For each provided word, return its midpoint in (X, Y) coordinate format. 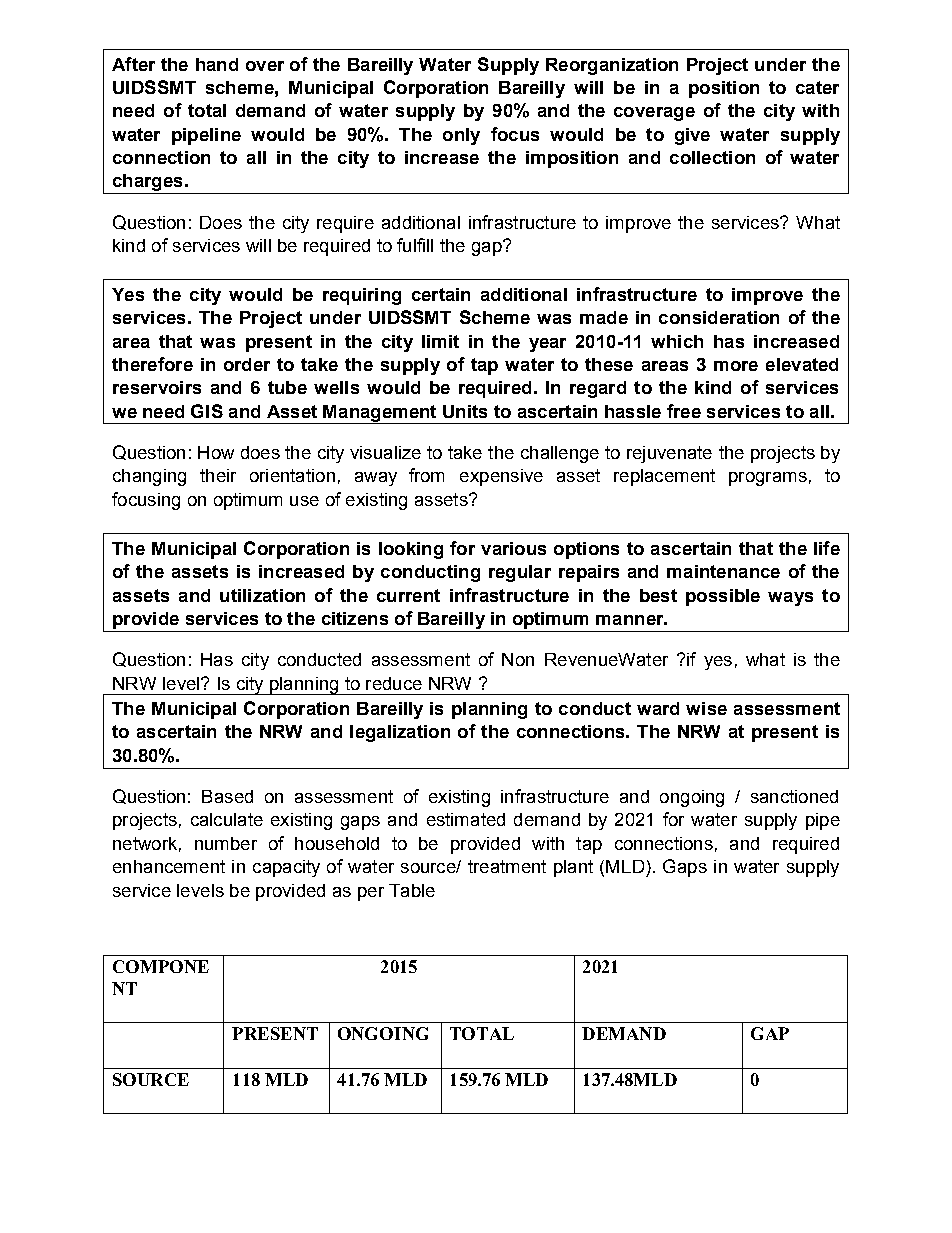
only (461, 136)
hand (217, 64)
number (226, 843)
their (218, 475)
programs (768, 479)
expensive (501, 477)
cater (817, 87)
